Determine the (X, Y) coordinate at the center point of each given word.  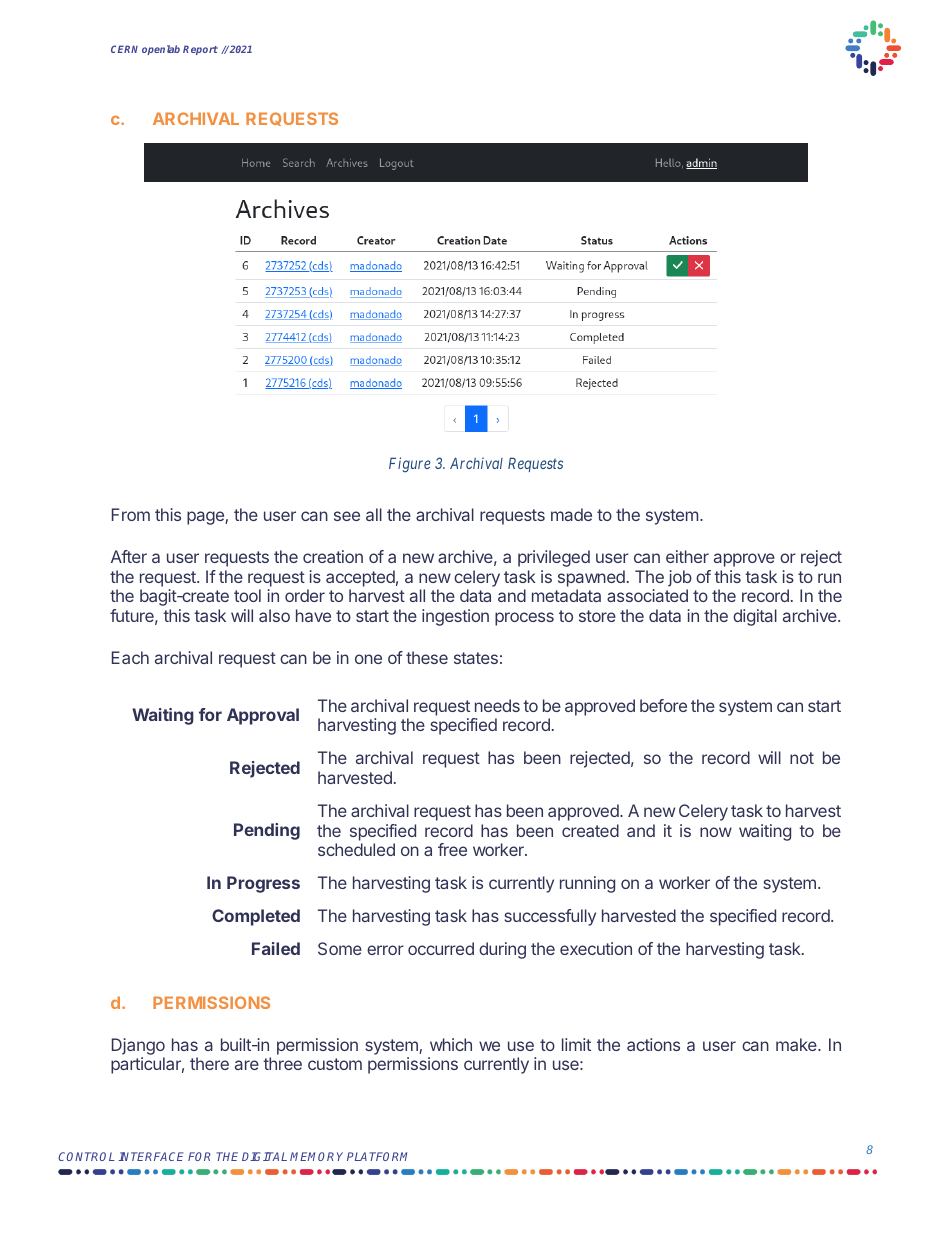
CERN (124, 49)
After (129, 556)
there (209, 1063)
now (716, 832)
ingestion (455, 617)
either (687, 556)
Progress (263, 884)
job (680, 578)
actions (653, 1044)
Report (200, 50)
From (131, 514)
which (451, 1044)
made (571, 514)
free (452, 849)
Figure (410, 465)
